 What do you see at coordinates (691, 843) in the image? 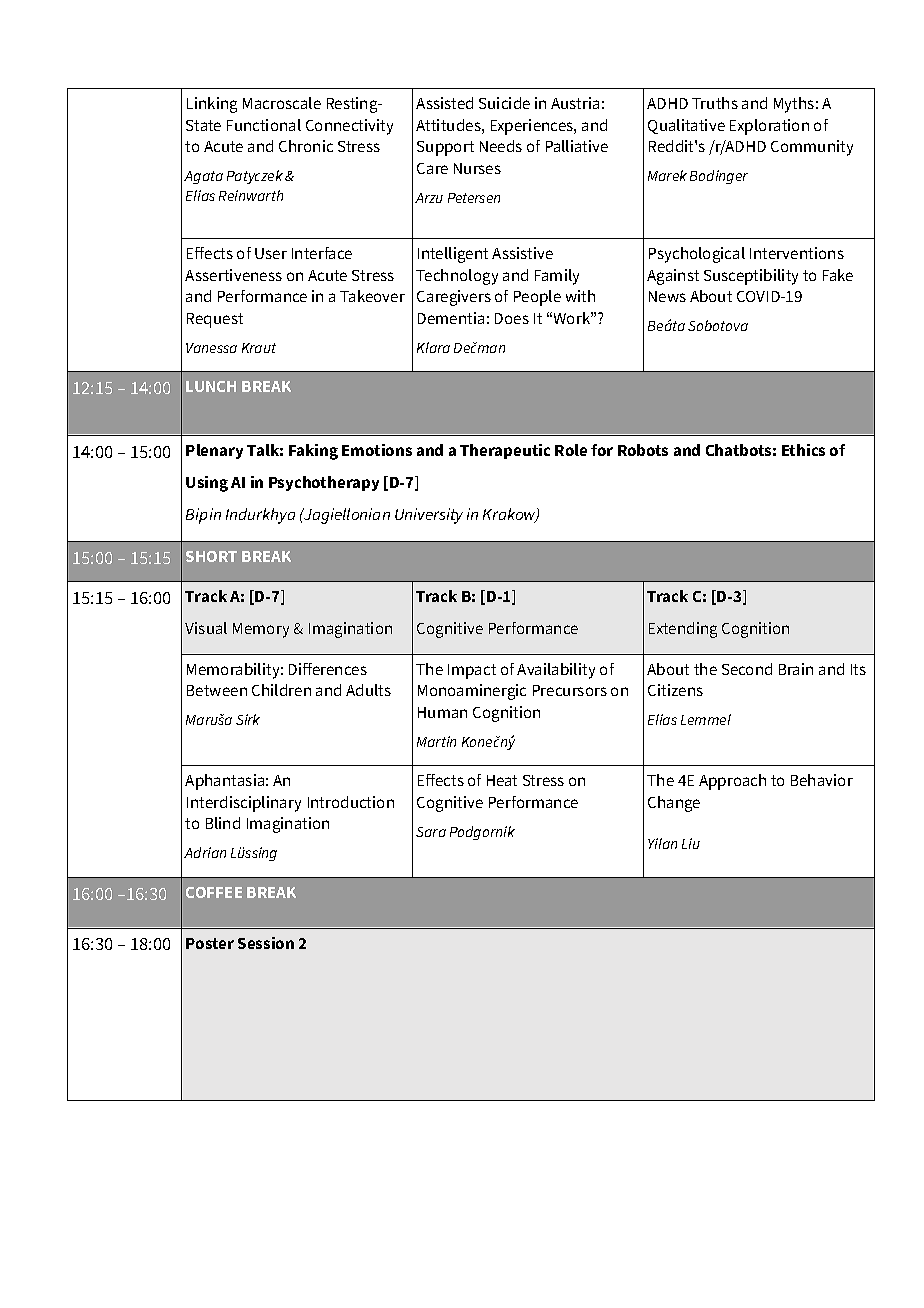
I see `Liu` at bounding box center [691, 843].
